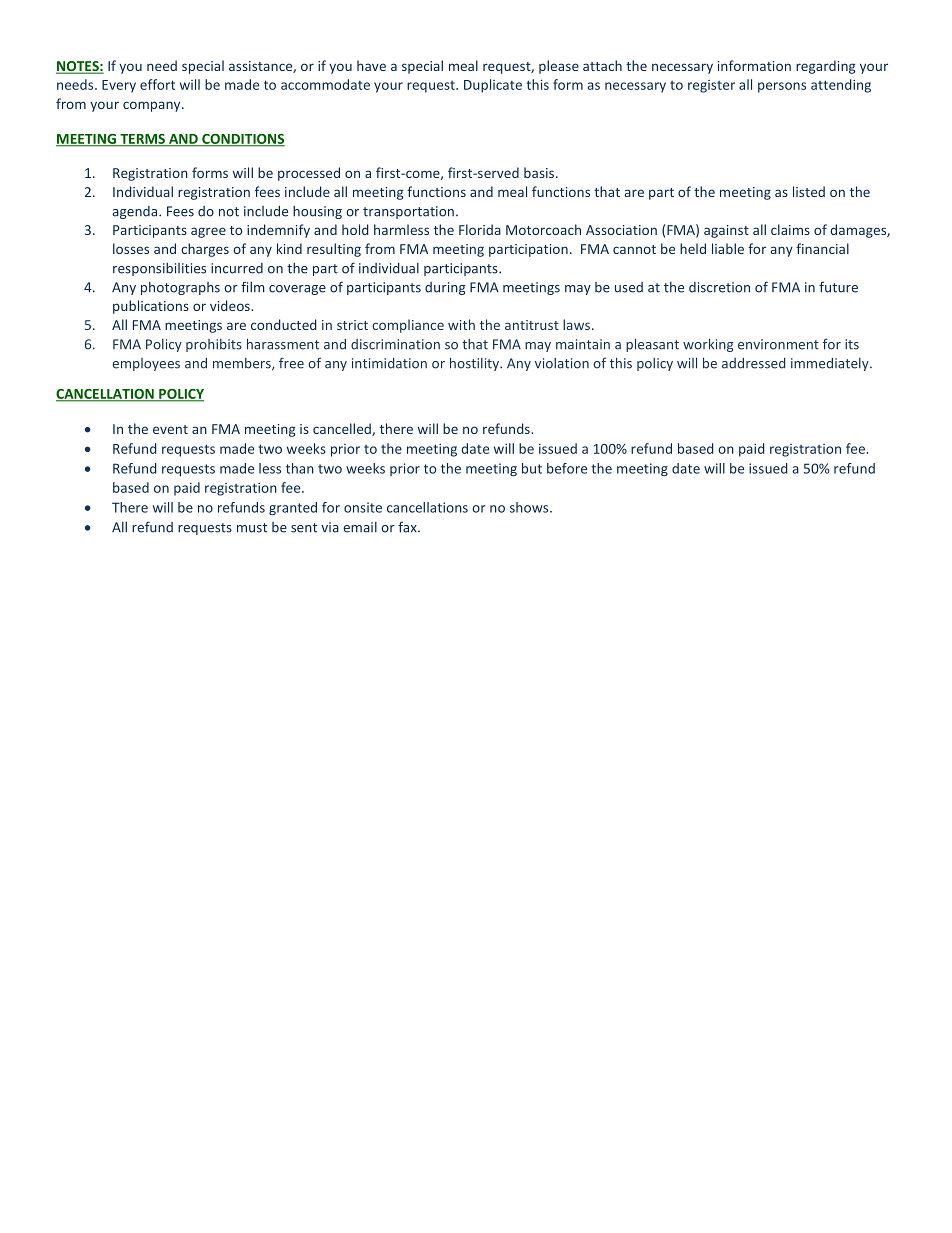 Image resolution: width=952 pixels, height=1233 pixels. Describe the element at coordinates (157, 84) in the screenshot. I see `effort` at that location.
